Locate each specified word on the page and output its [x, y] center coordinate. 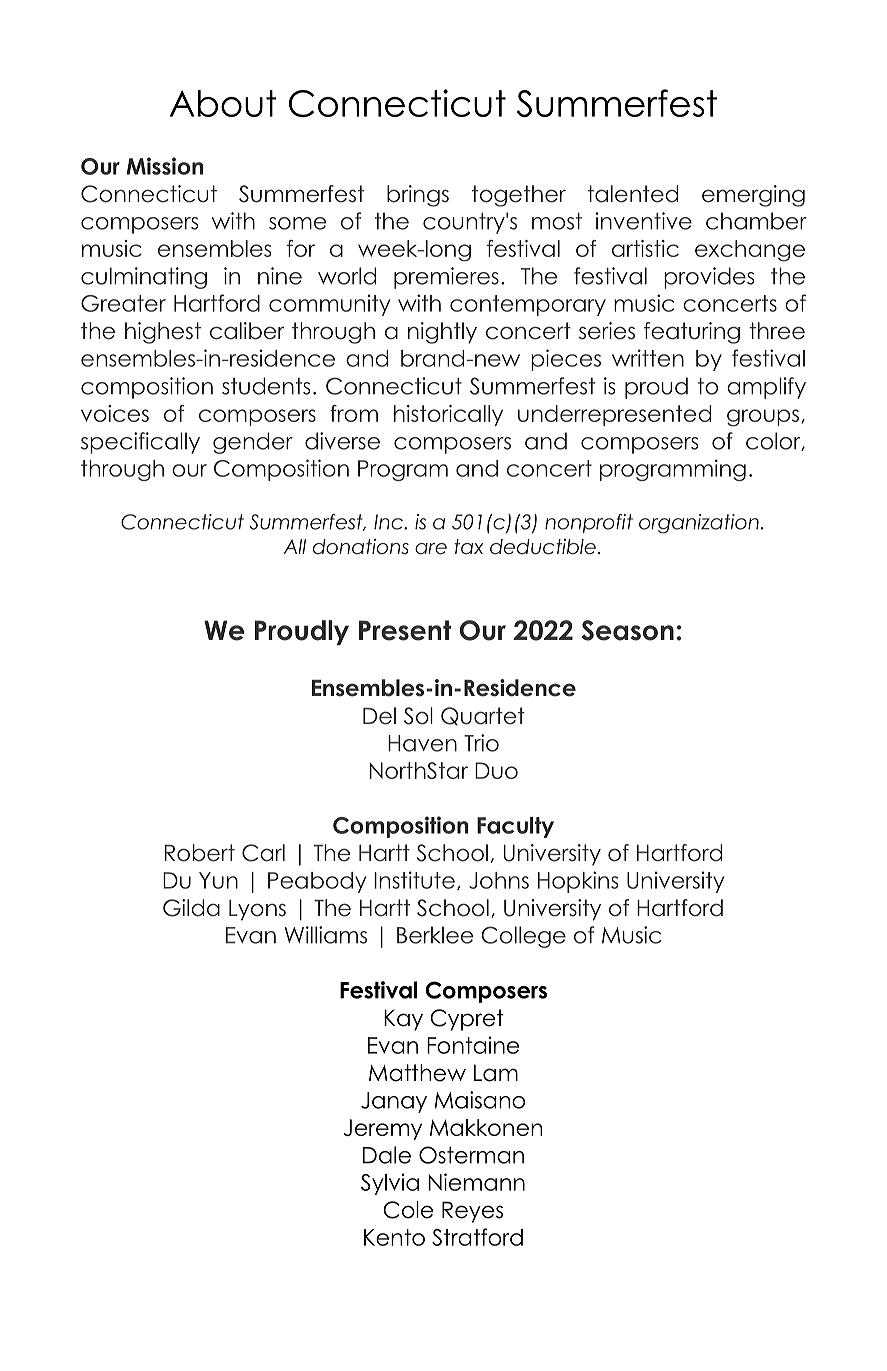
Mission [165, 166]
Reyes [472, 1212]
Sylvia [390, 1184]
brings [418, 196]
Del [379, 716]
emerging [753, 196]
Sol [418, 716]
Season [627, 630]
